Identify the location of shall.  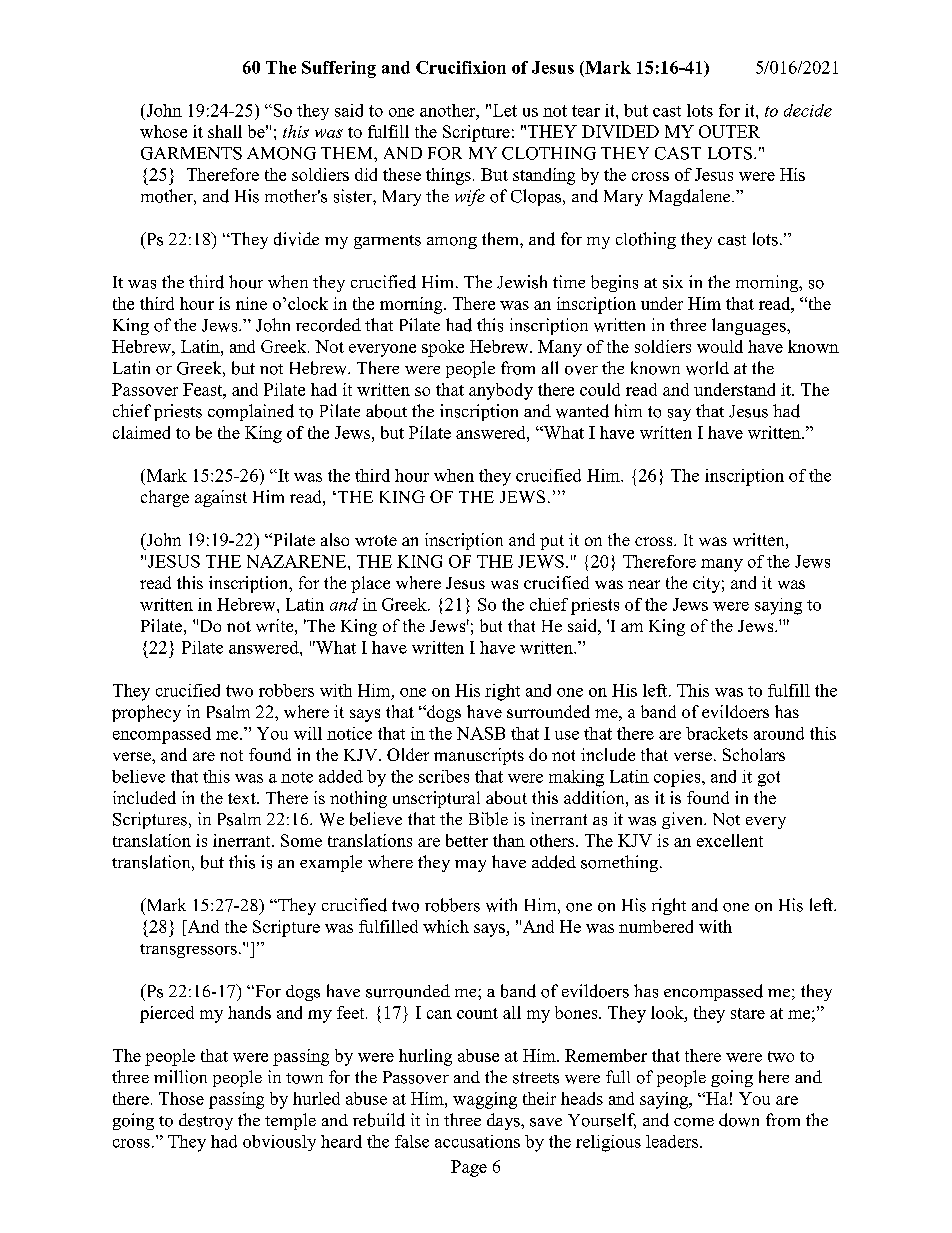
(225, 131).
